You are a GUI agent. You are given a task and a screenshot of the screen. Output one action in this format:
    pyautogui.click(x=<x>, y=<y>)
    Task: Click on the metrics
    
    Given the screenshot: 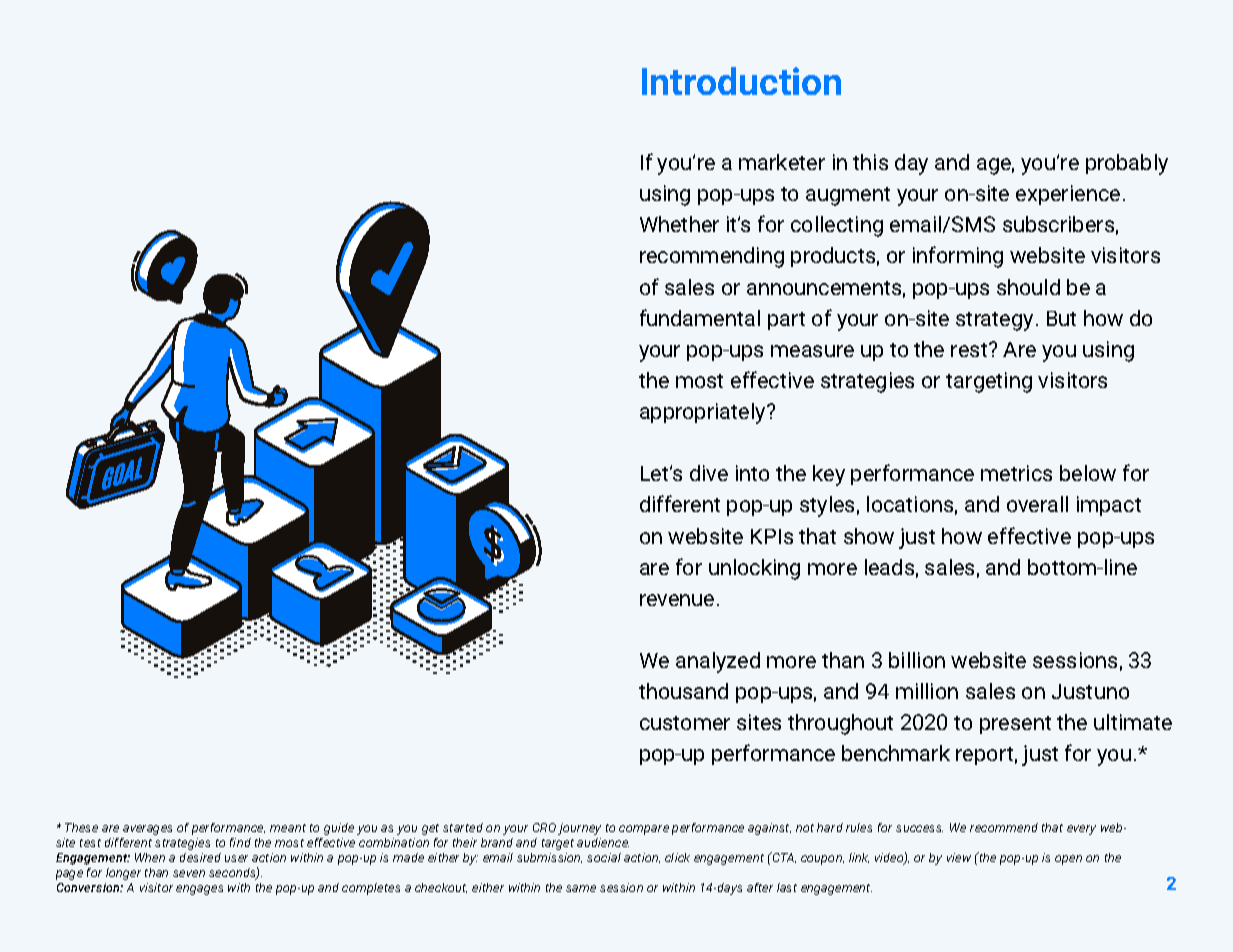 What is the action you would take?
    pyautogui.click(x=1016, y=473)
